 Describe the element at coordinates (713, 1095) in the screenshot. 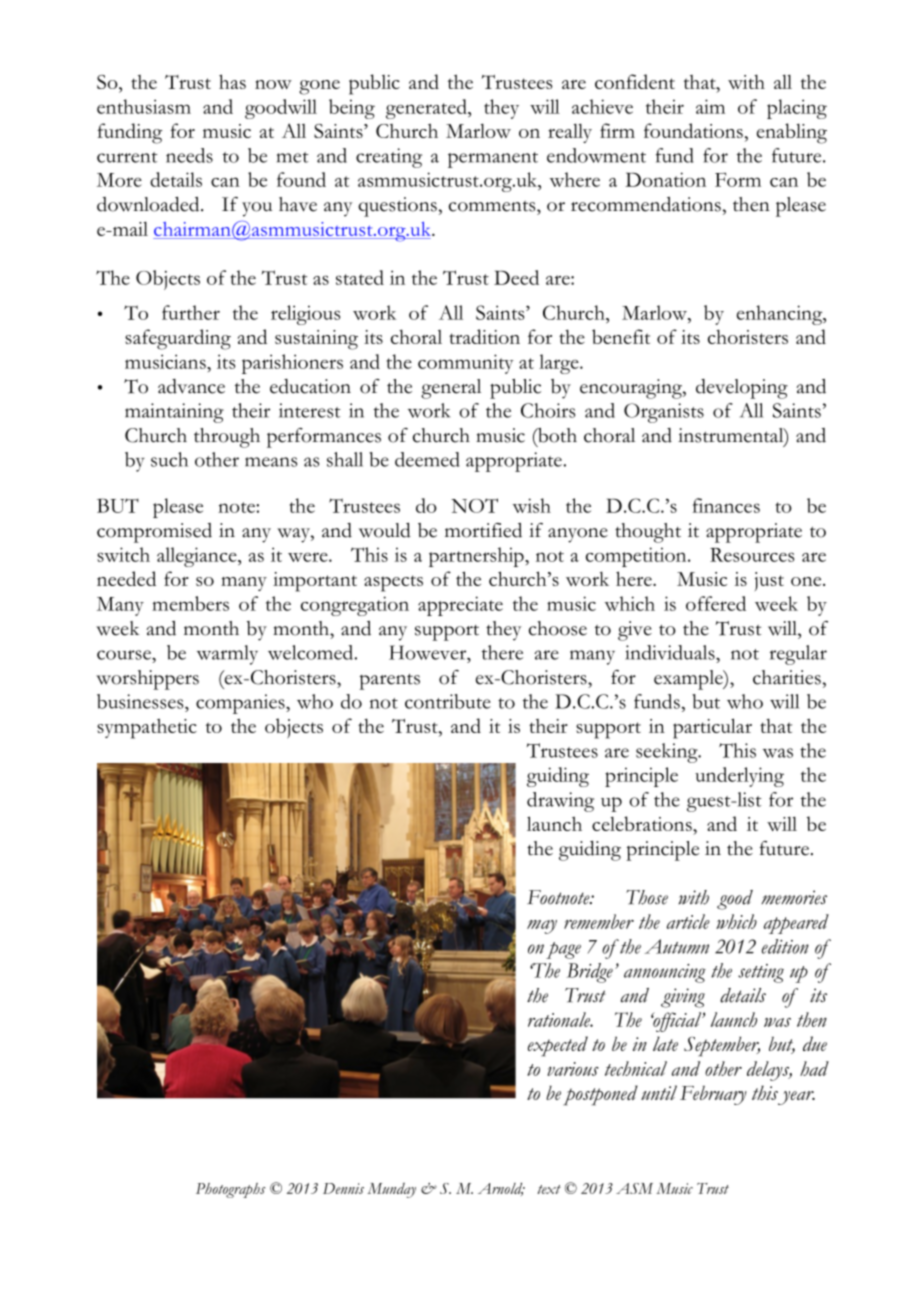

I see `February` at that location.
